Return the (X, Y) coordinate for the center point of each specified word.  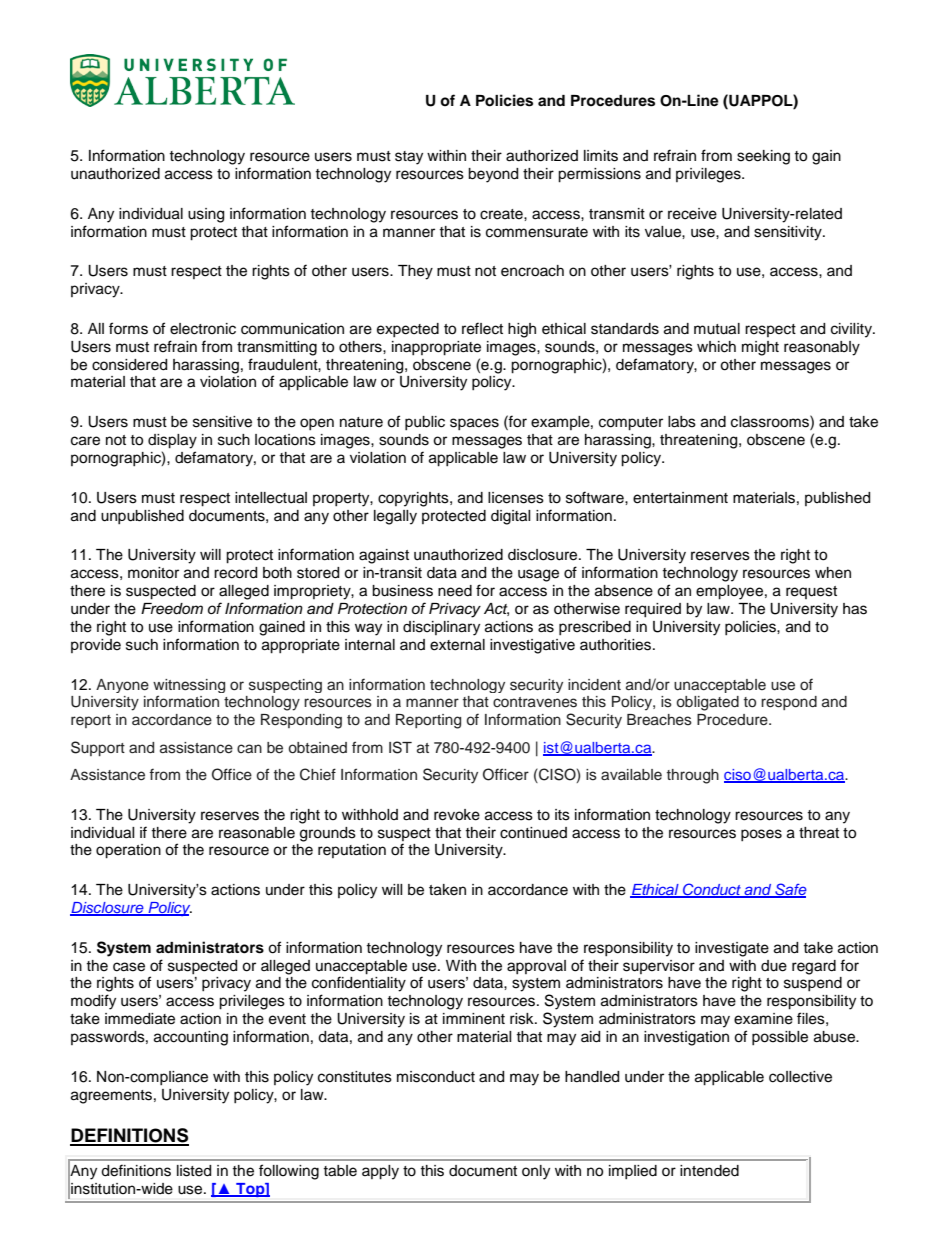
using (206, 215)
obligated (707, 703)
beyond (493, 175)
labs (682, 422)
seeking (763, 157)
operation (128, 851)
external (457, 645)
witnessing (189, 687)
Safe (790, 890)
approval (536, 967)
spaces (474, 424)
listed (194, 1171)
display (172, 441)
